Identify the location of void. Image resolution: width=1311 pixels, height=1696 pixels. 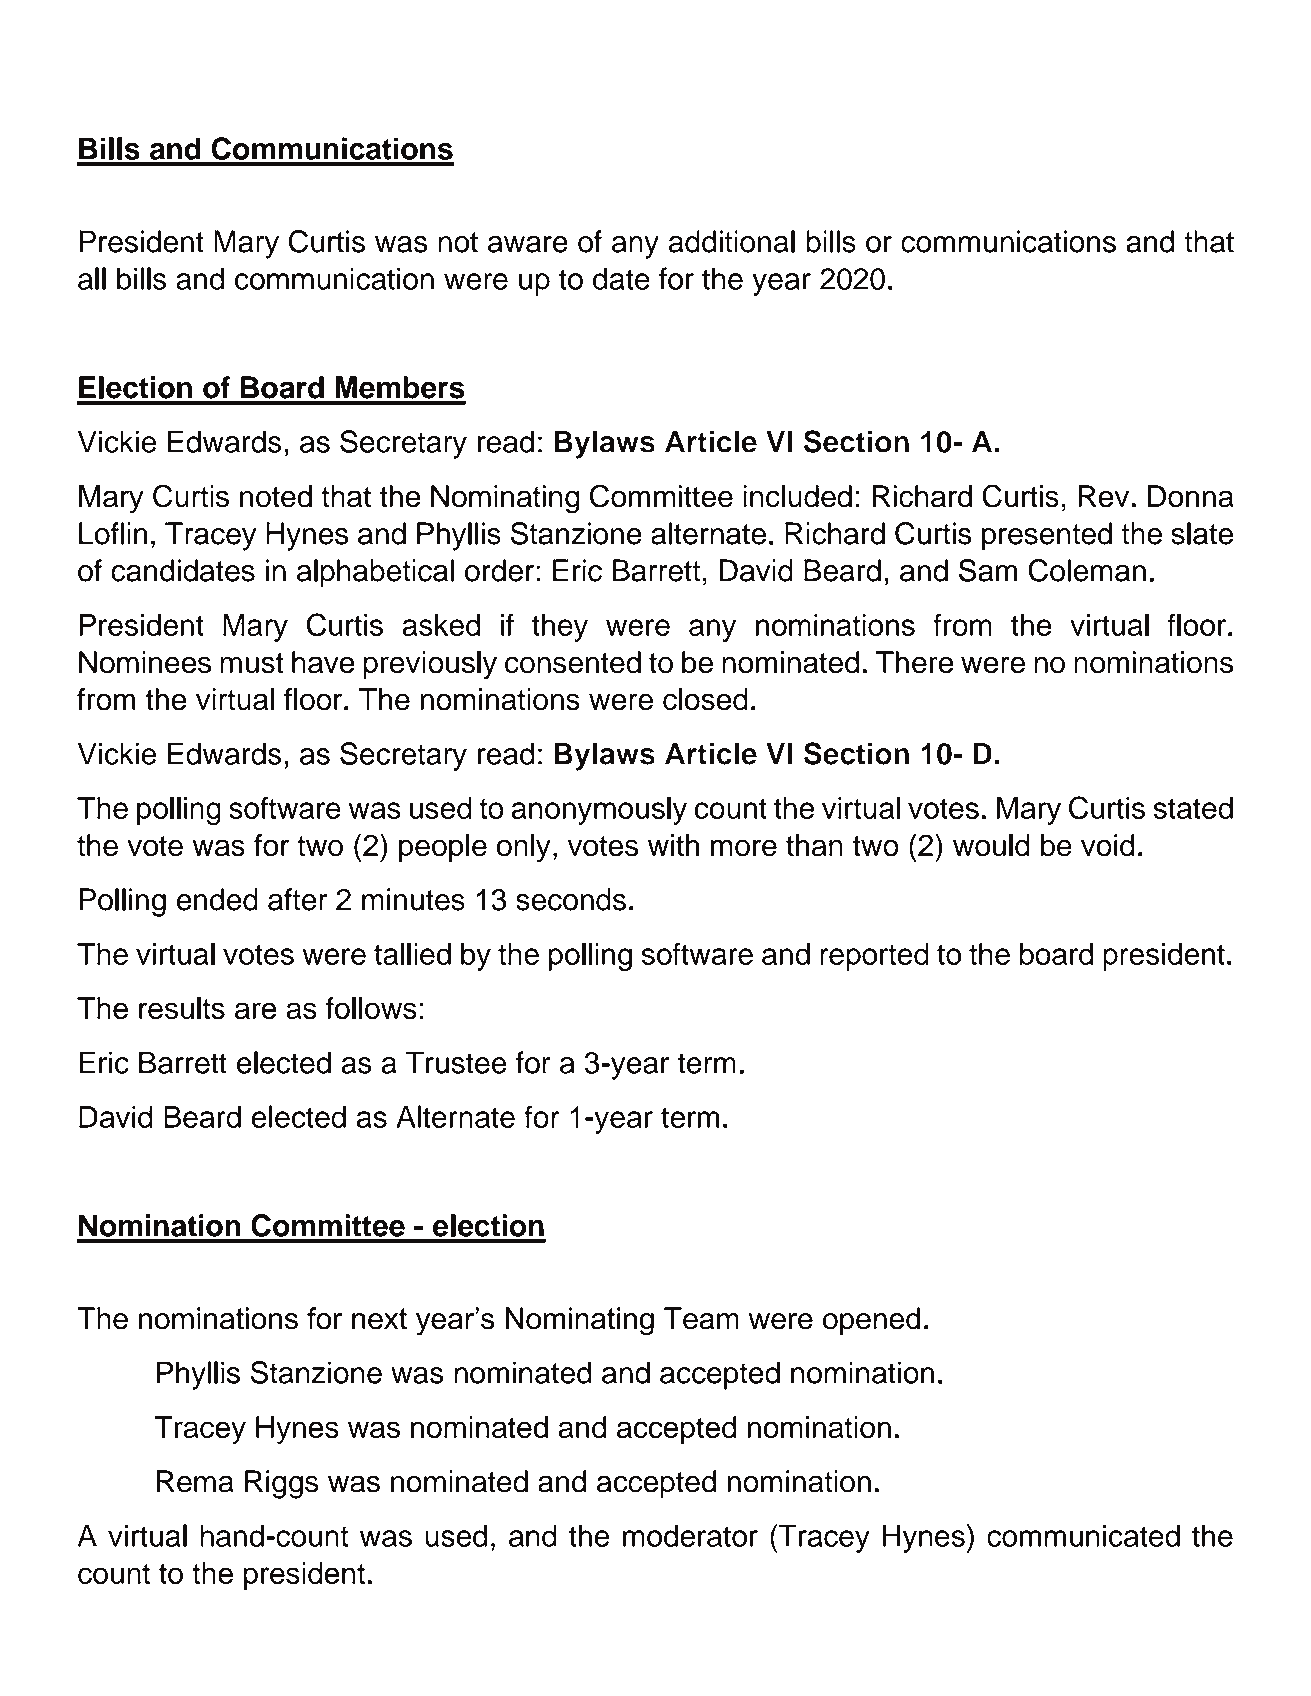
(1107, 845).
